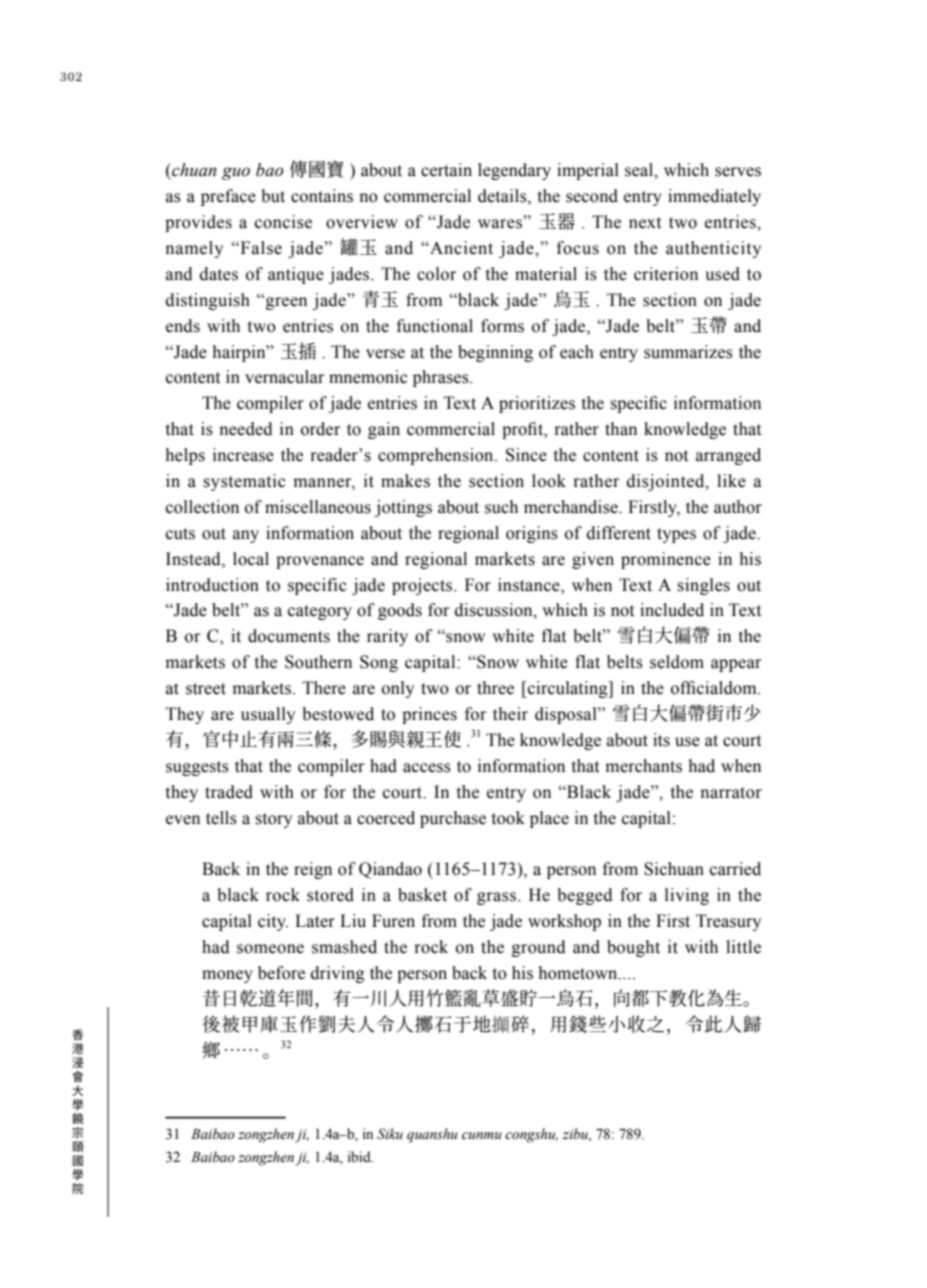  Describe the element at coordinates (495, 688) in the screenshot. I see `three` at that location.
